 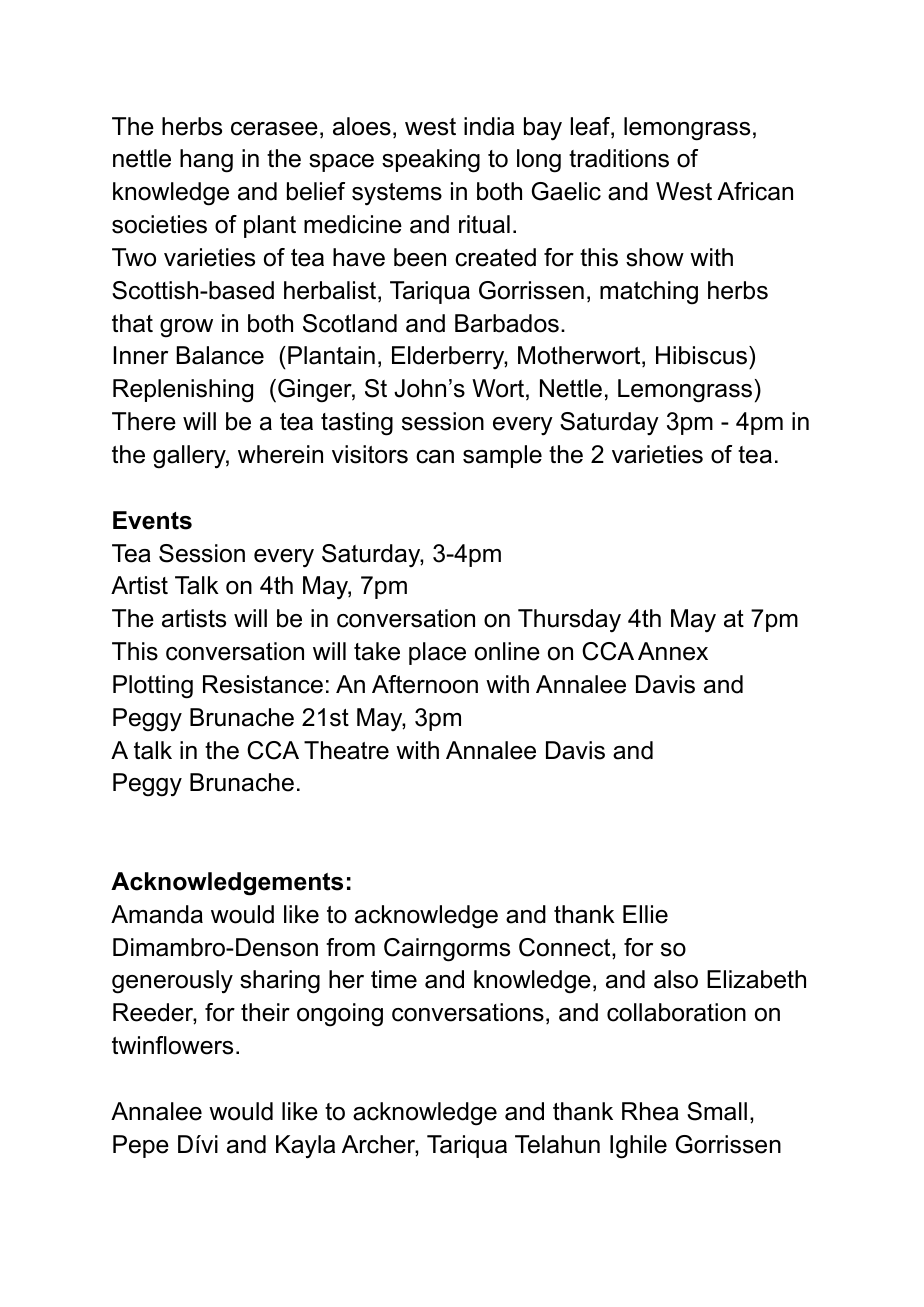 What do you see at coordinates (263, 684) in the screenshot?
I see `Resistance` at bounding box center [263, 684].
